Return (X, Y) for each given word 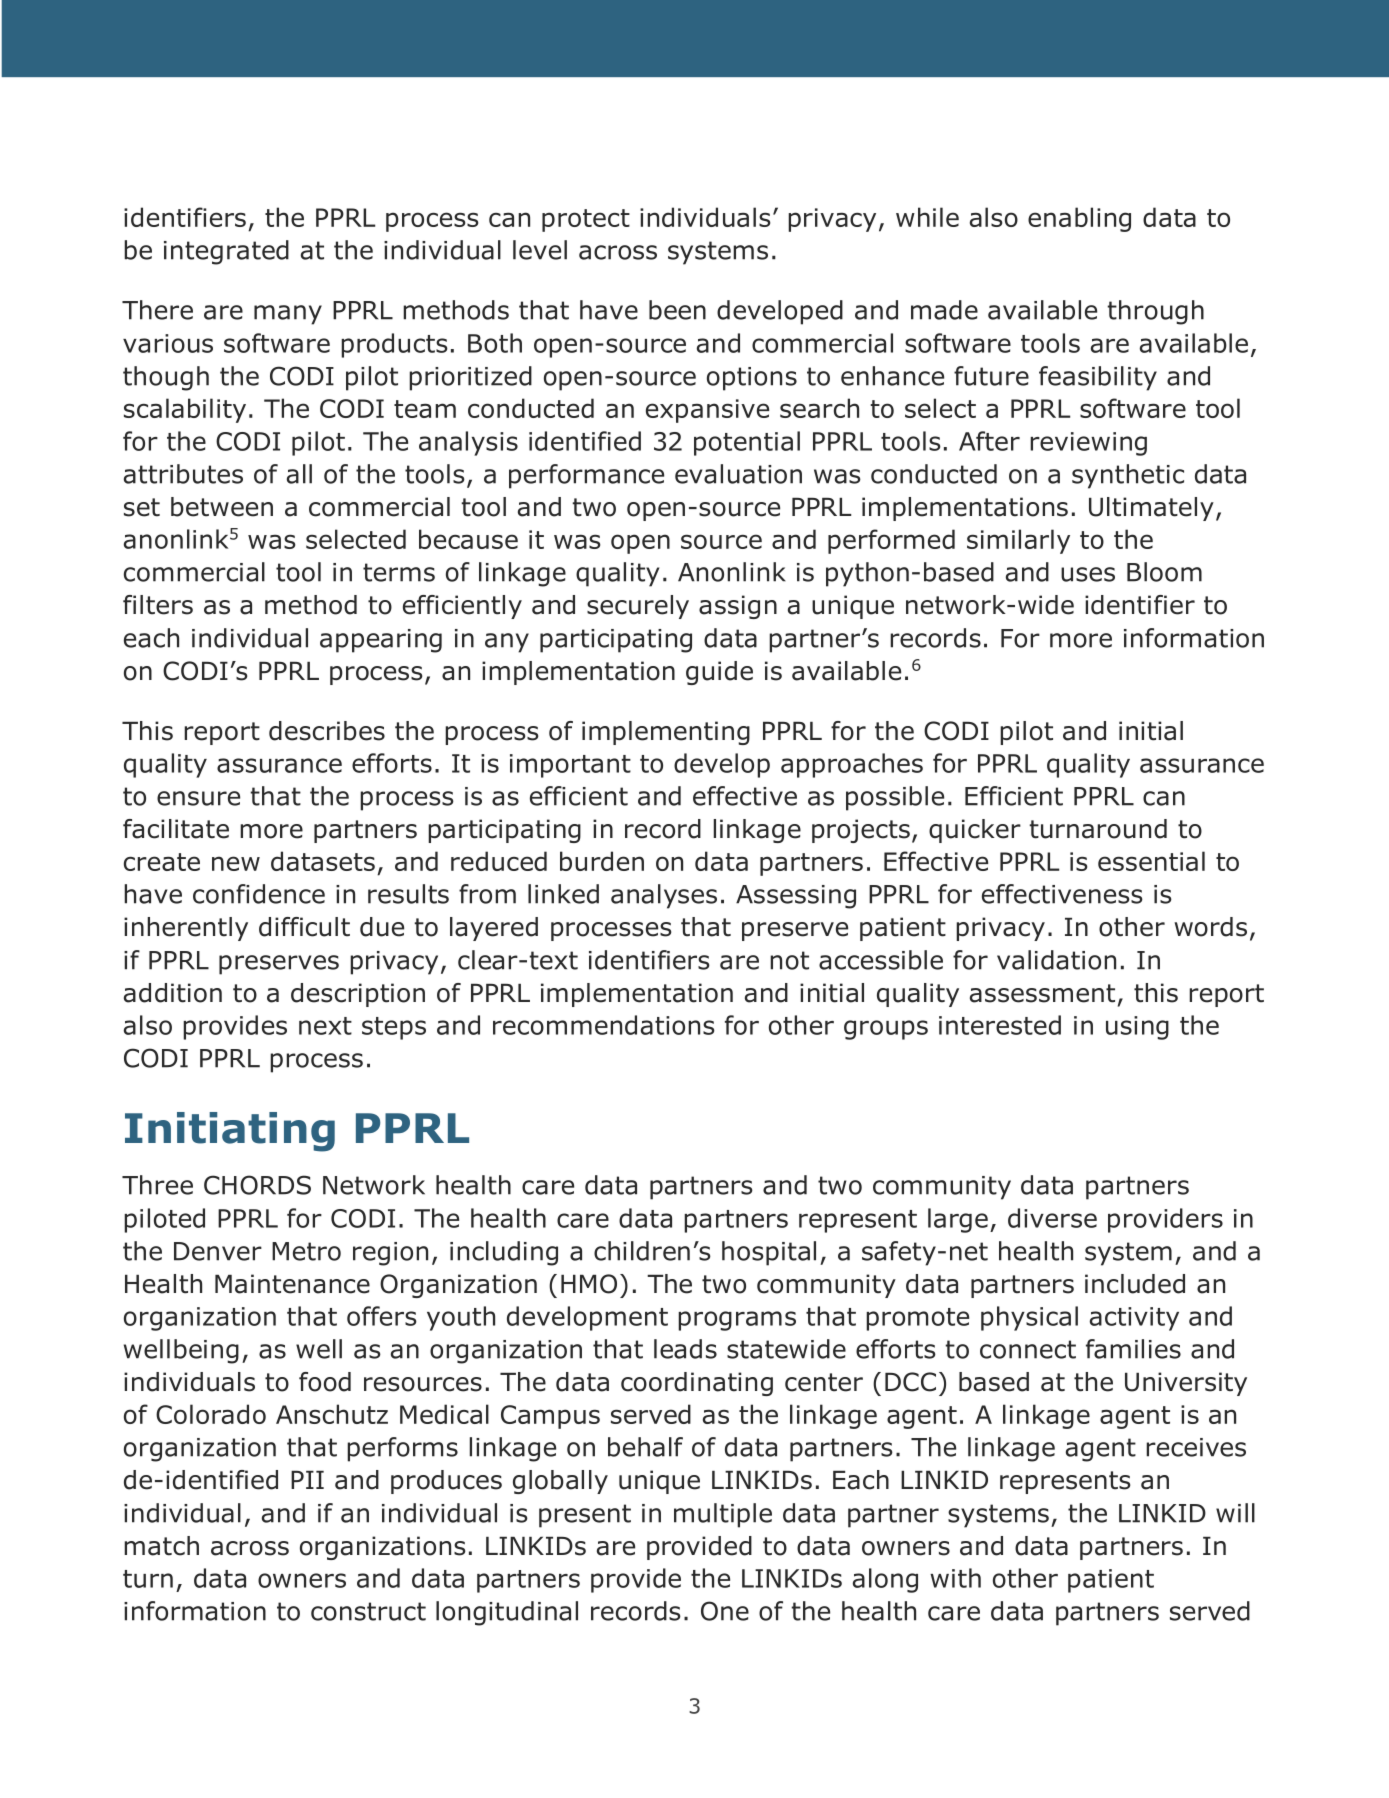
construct (368, 1611)
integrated (226, 252)
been (677, 310)
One (725, 1611)
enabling (1079, 219)
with (955, 1578)
